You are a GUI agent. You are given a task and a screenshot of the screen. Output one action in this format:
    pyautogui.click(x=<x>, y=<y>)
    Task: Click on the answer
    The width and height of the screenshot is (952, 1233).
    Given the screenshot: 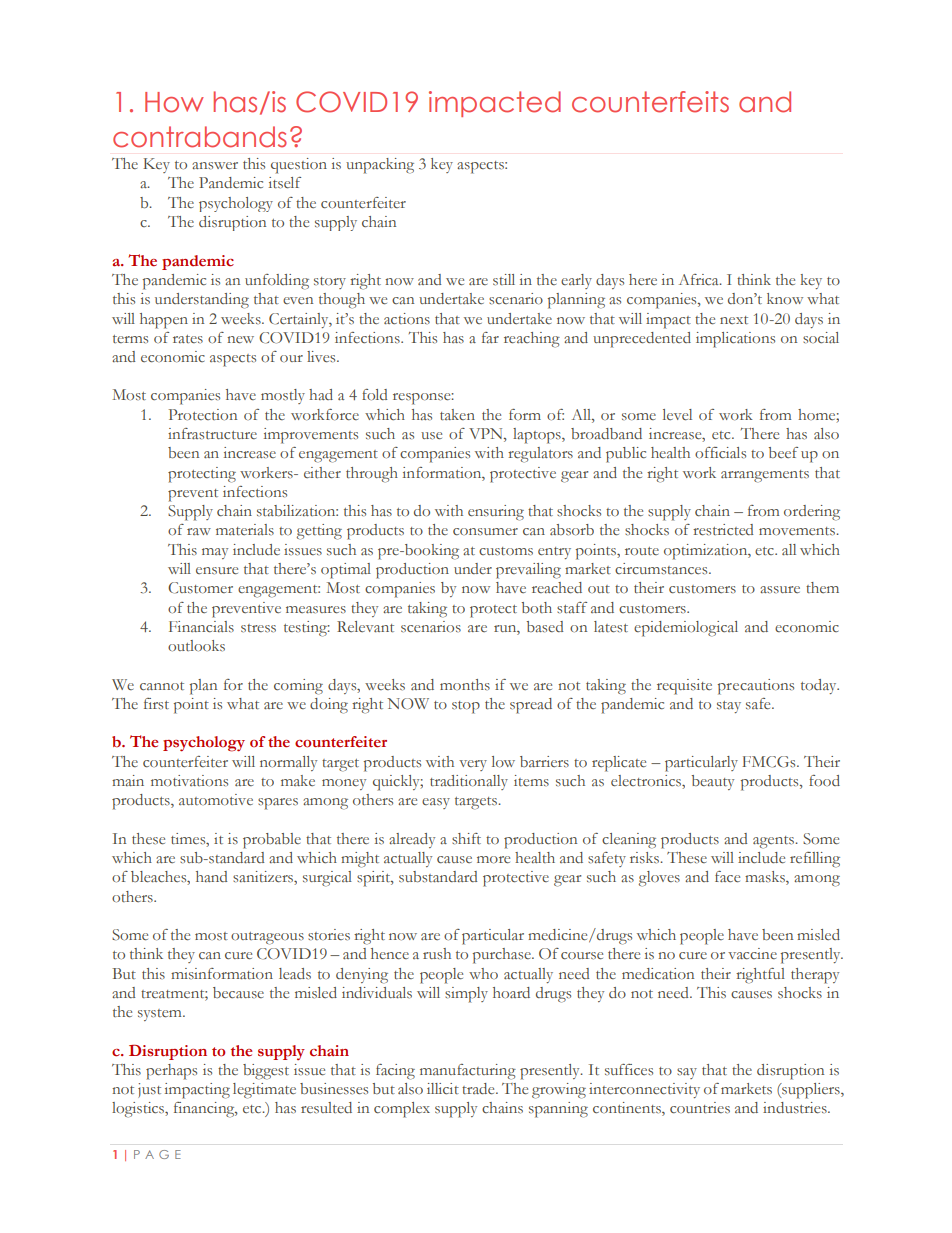 What is the action you would take?
    pyautogui.click(x=215, y=166)
